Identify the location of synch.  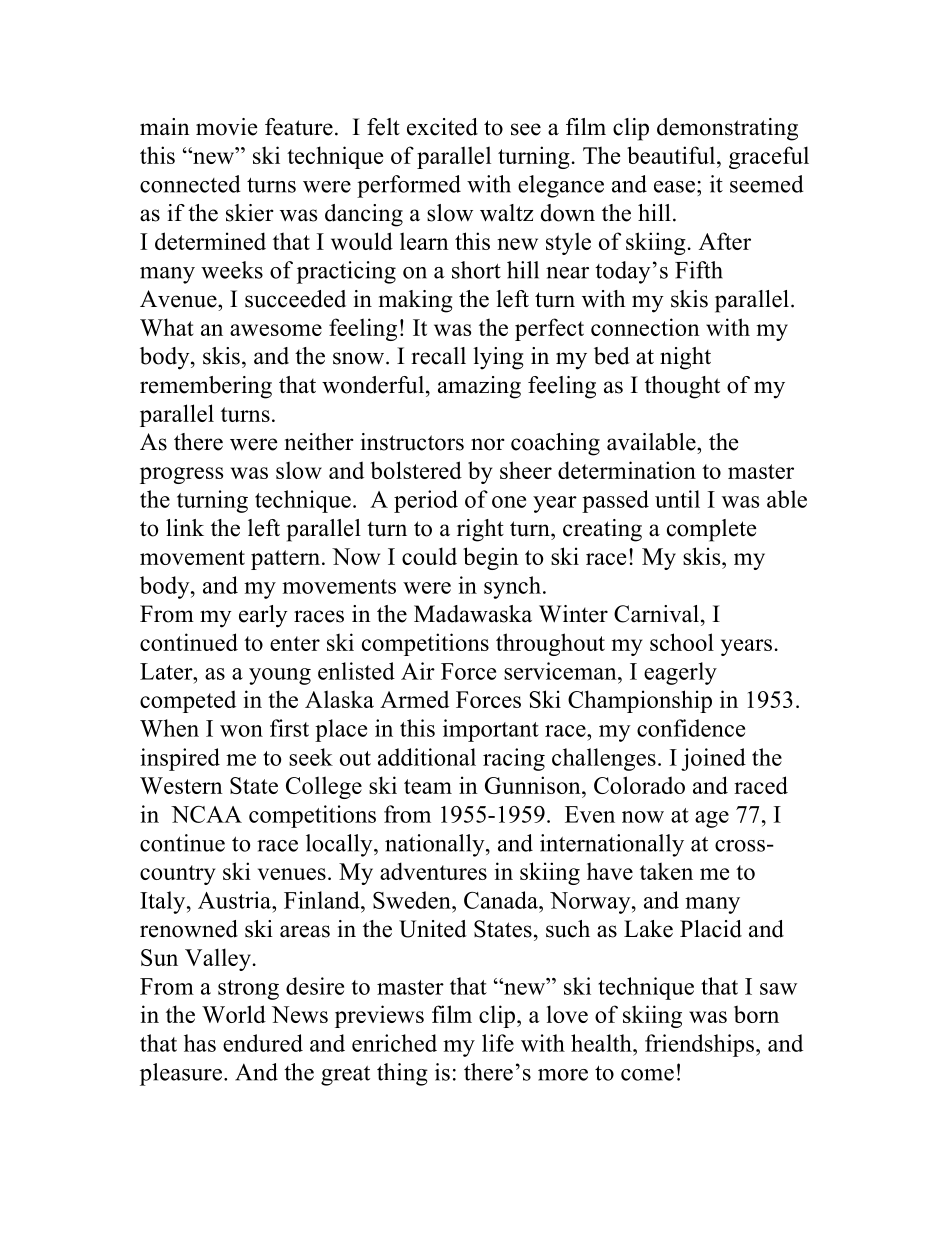
(514, 587).
